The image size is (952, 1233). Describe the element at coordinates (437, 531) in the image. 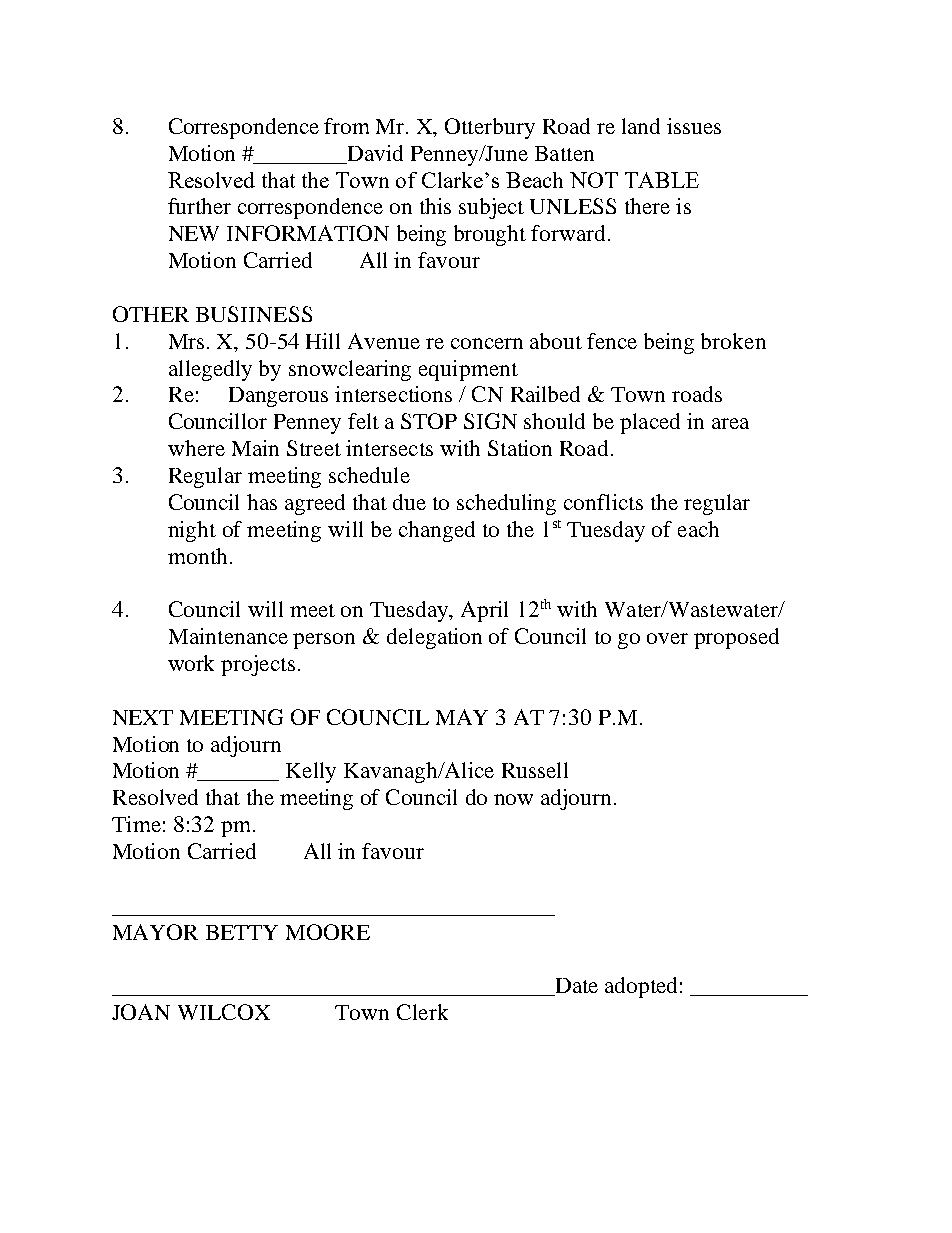

I see `changed` at that location.
